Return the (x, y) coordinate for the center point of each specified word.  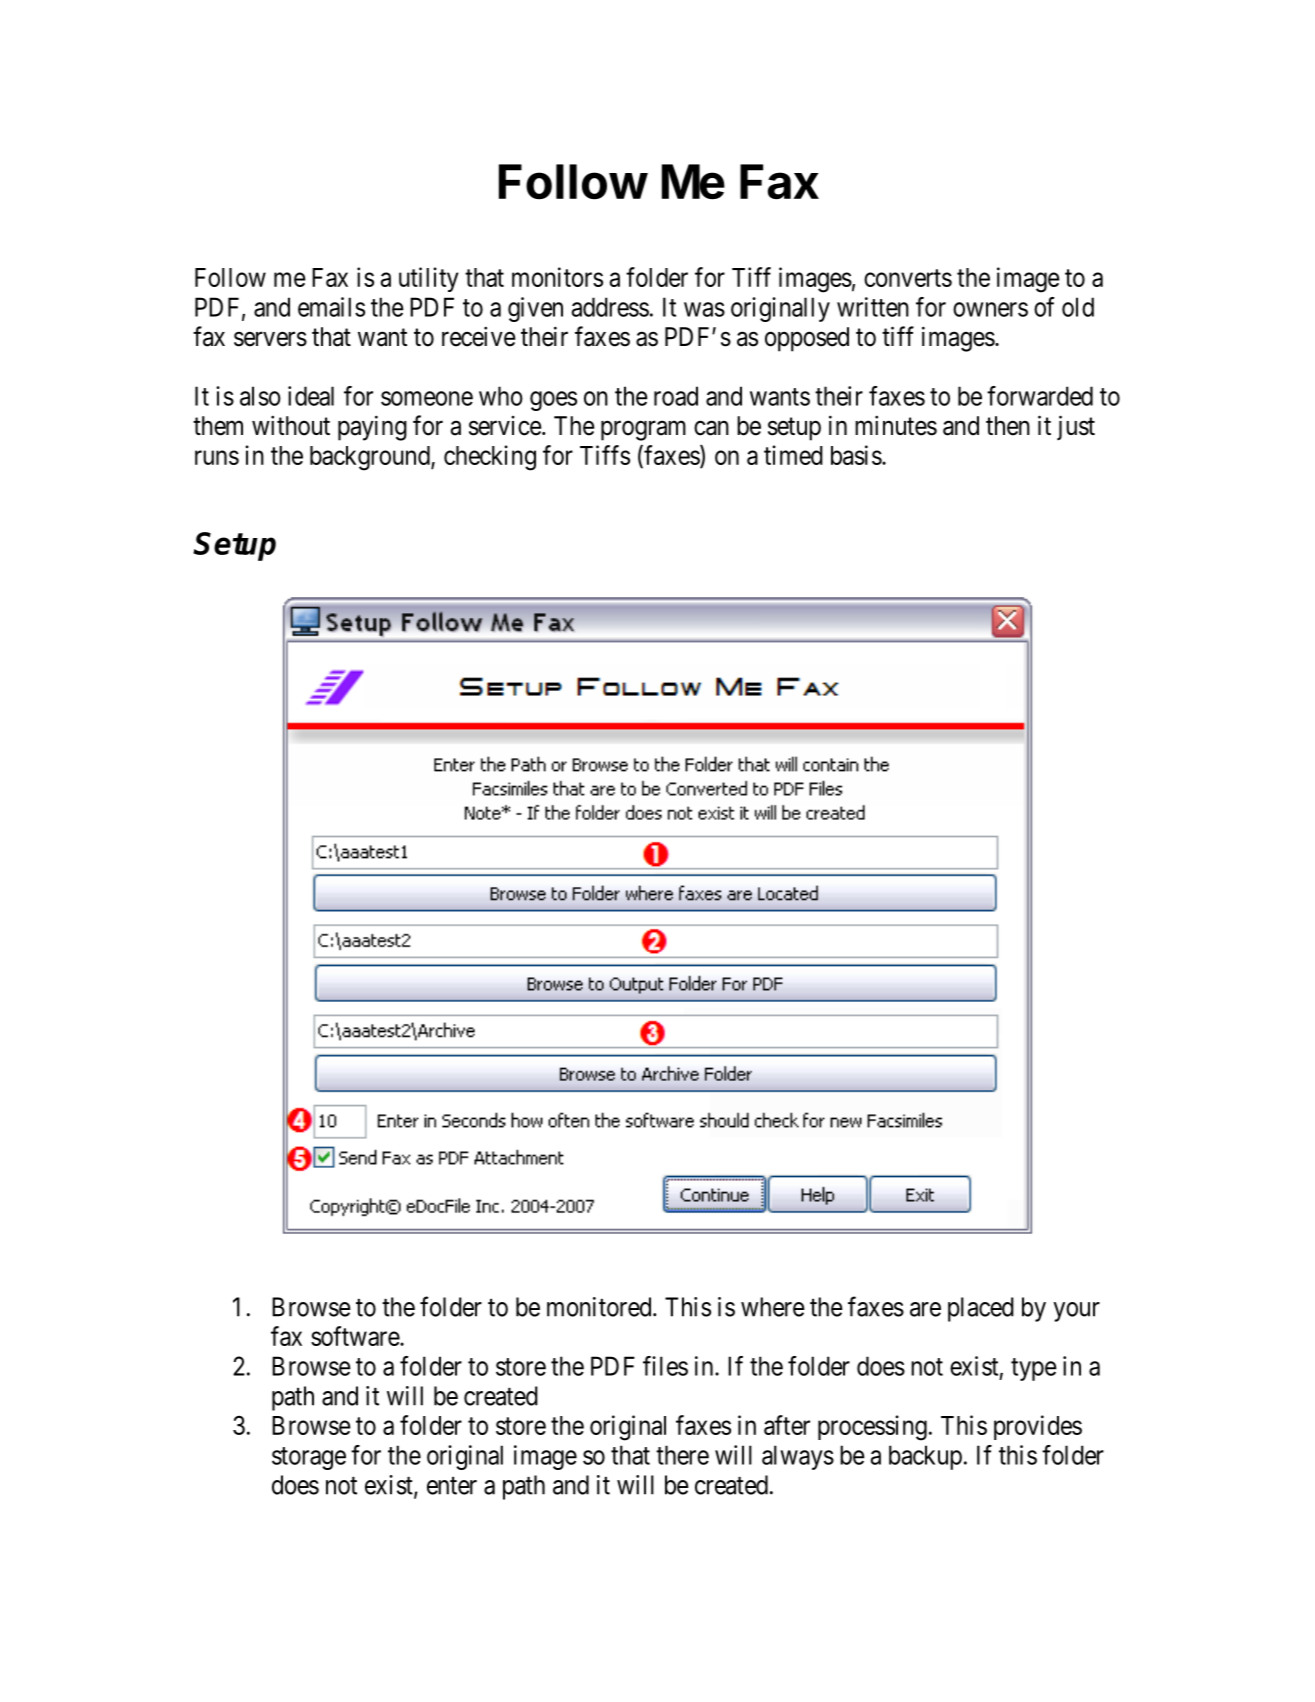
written (873, 307)
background (371, 458)
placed (981, 1309)
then (1008, 426)
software (356, 1336)
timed (793, 455)
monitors (557, 277)
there (682, 1455)
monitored (600, 1307)
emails (331, 307)
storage (309, 1458)
